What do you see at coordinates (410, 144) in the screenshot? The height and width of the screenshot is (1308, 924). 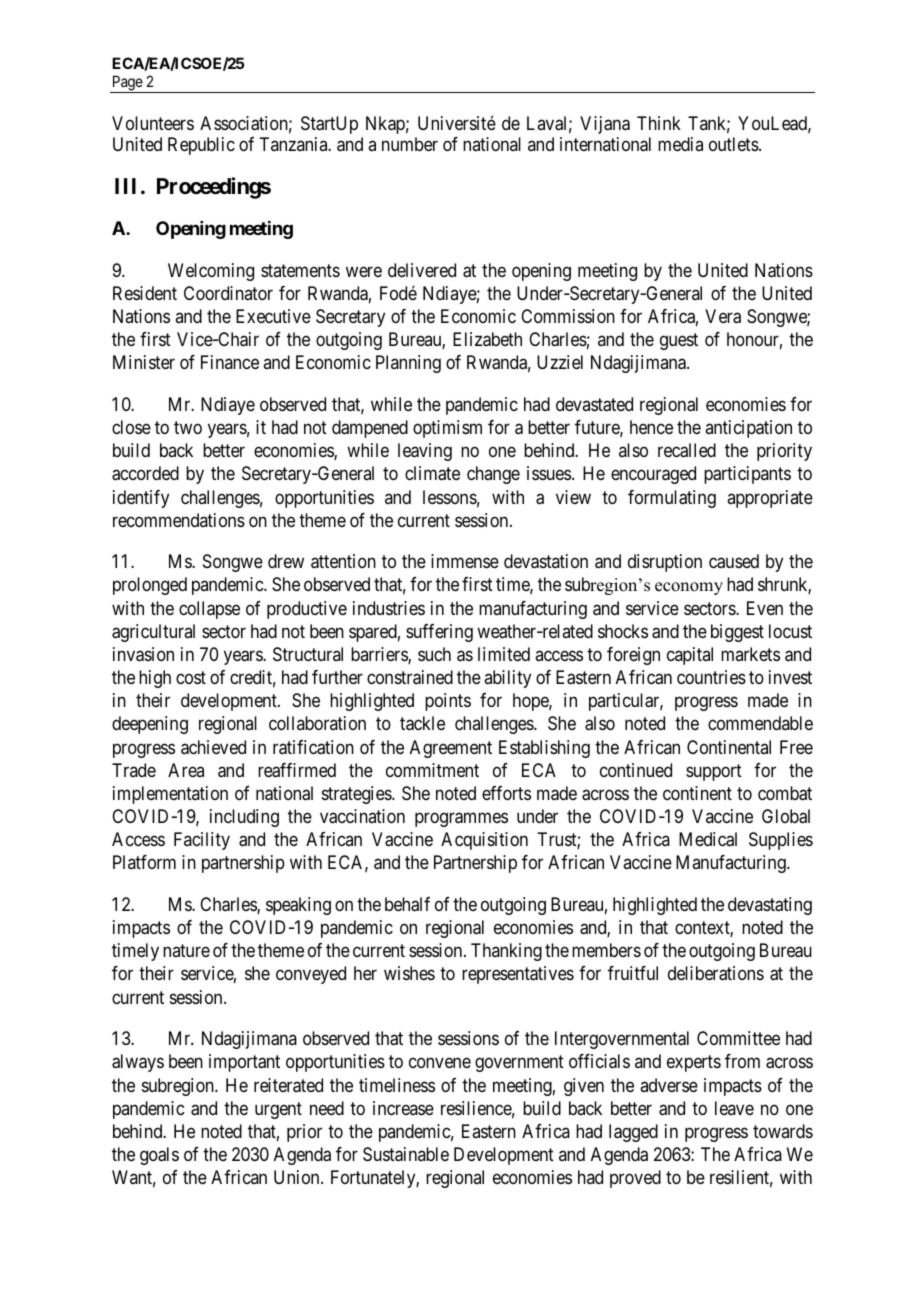 I see `number` at bounding box center [410, 144].
